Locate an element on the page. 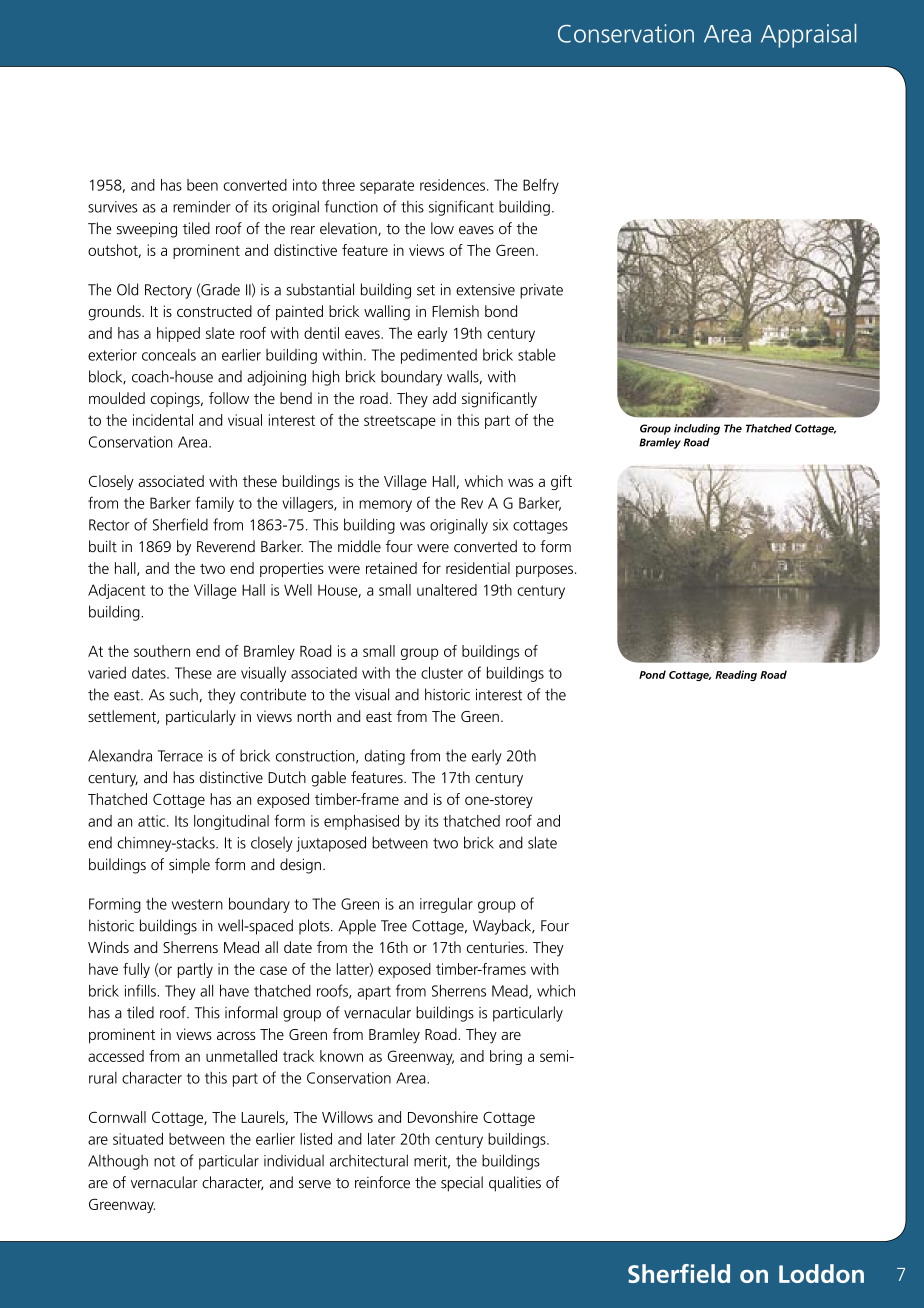 The height and width of the image is (1308, 924). special is located at coordinates (462, 1184).
